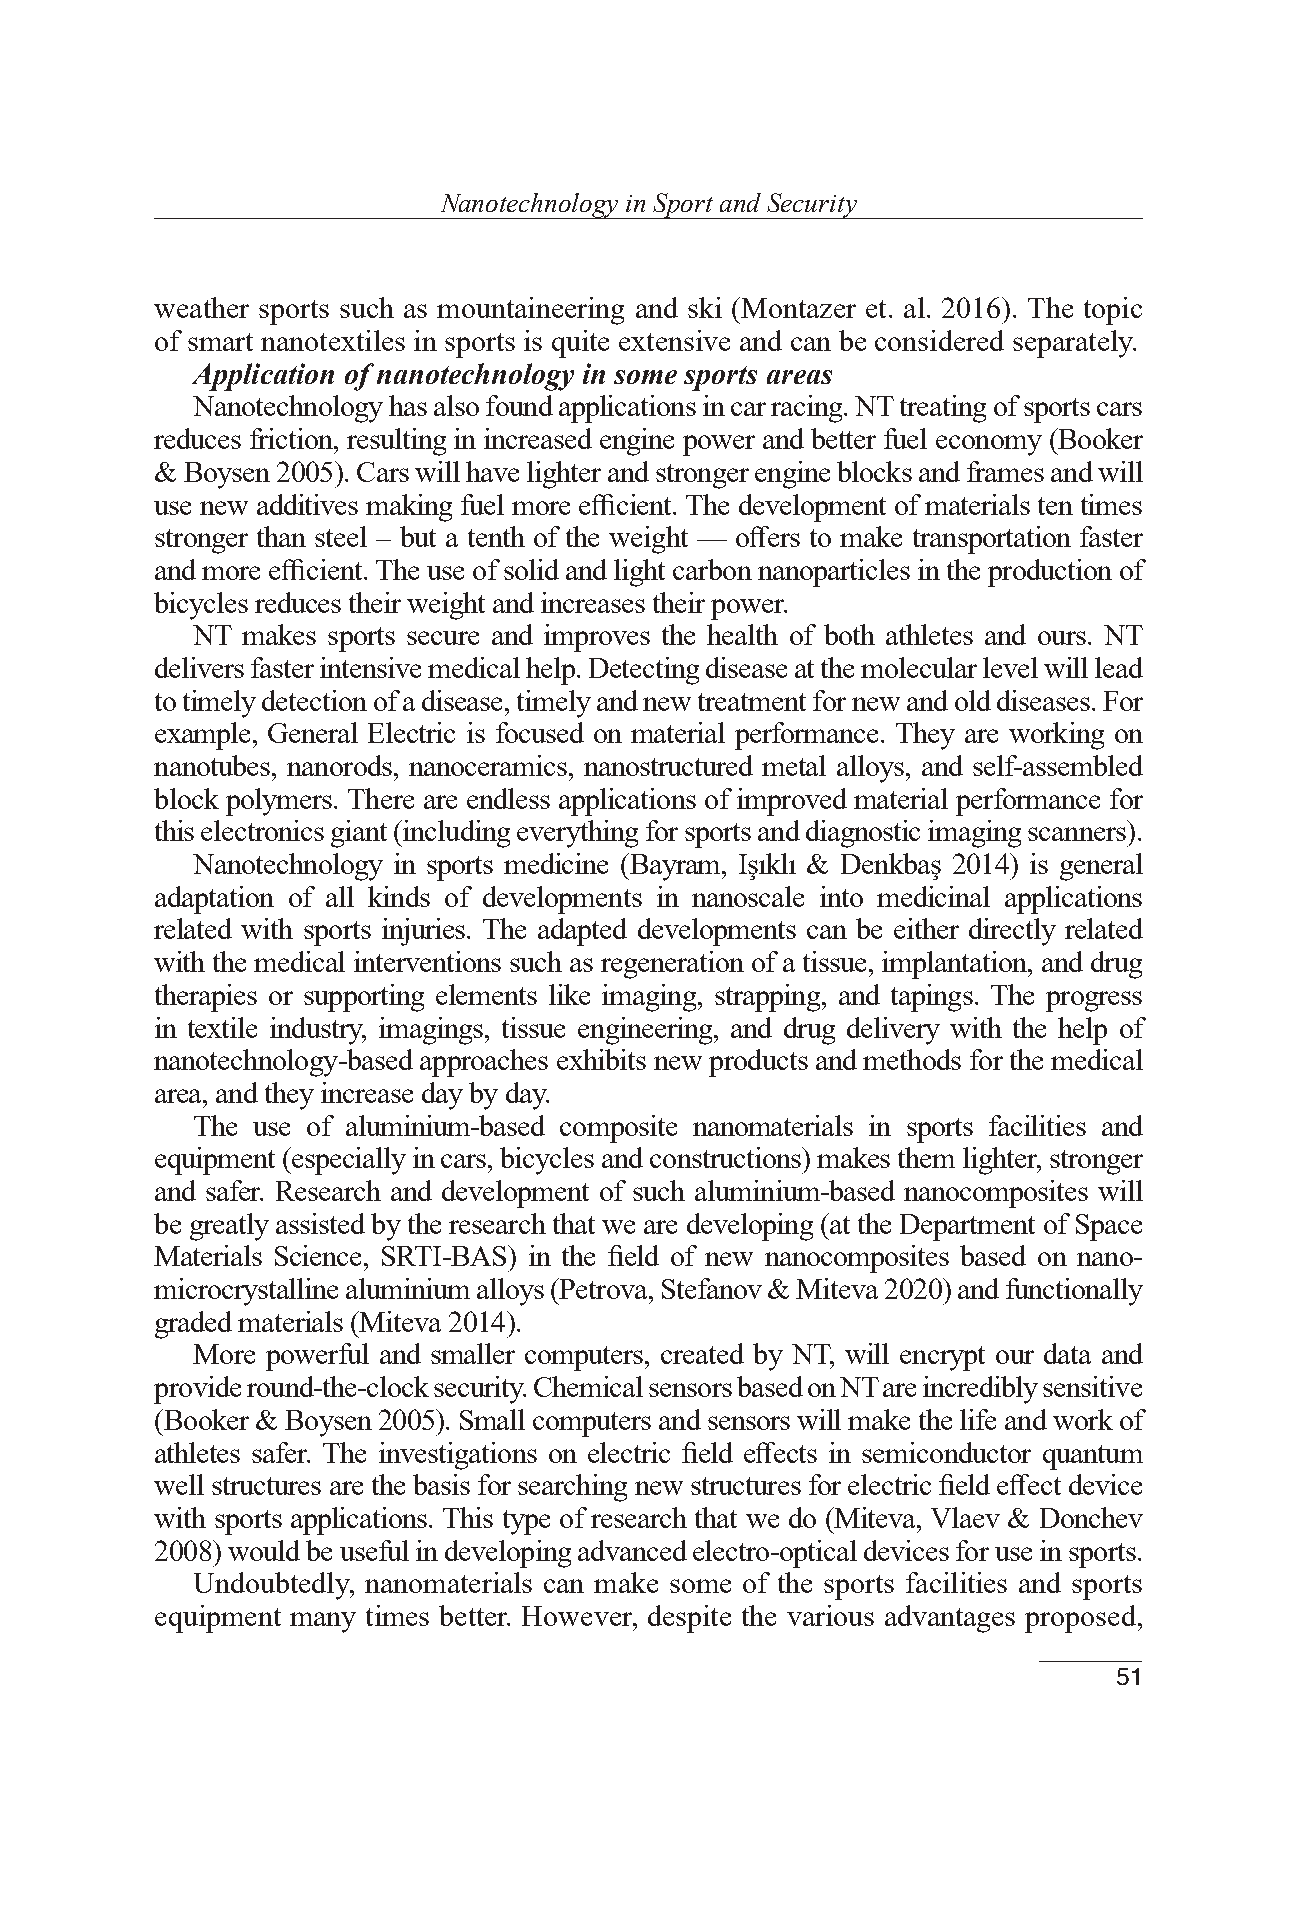 This page has width=1313, height=1915. Describe the element at coordinates (540, 732) in the page. I see `focused` at that location.
